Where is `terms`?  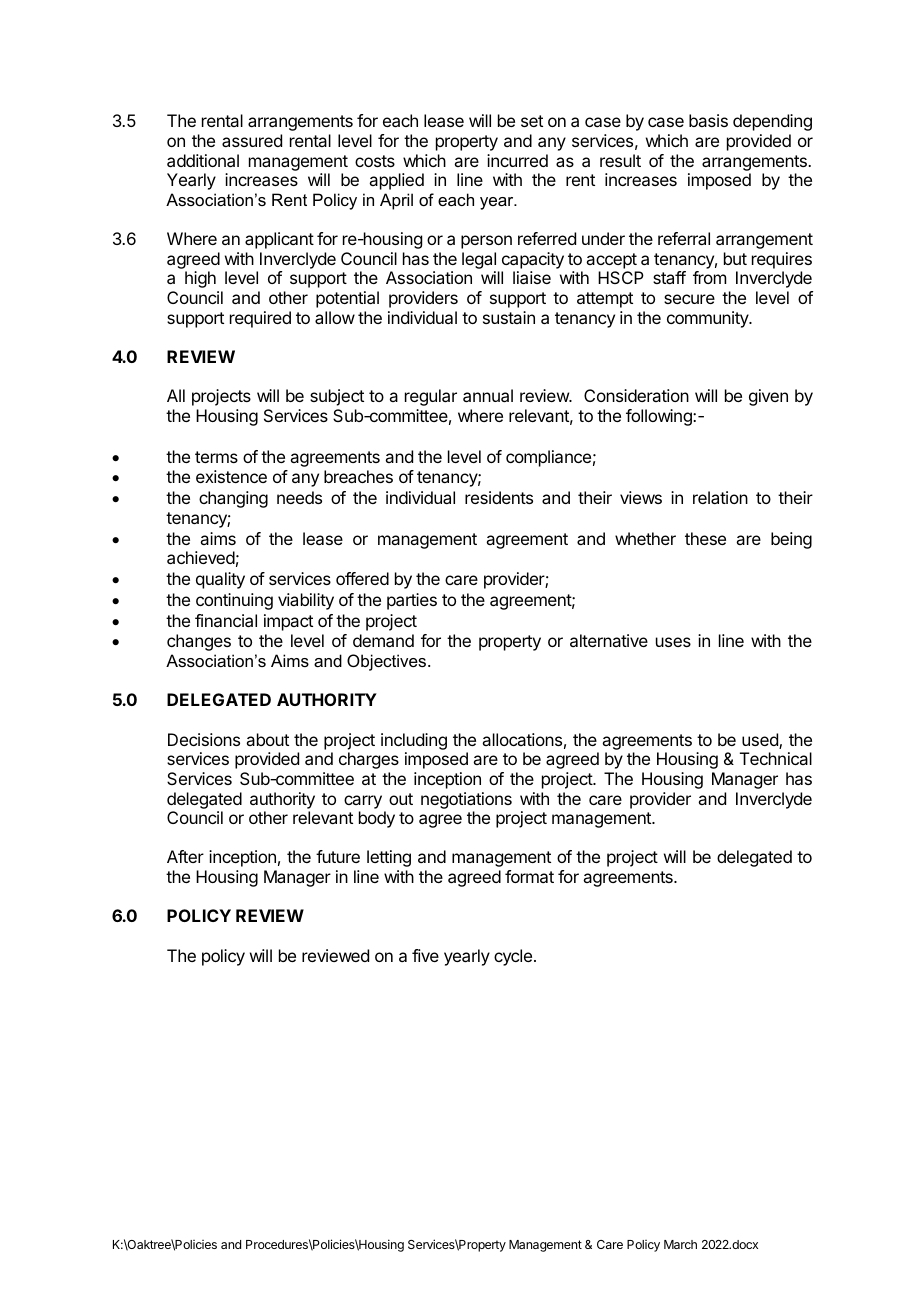 terms is located at coordinates (216, 457).
